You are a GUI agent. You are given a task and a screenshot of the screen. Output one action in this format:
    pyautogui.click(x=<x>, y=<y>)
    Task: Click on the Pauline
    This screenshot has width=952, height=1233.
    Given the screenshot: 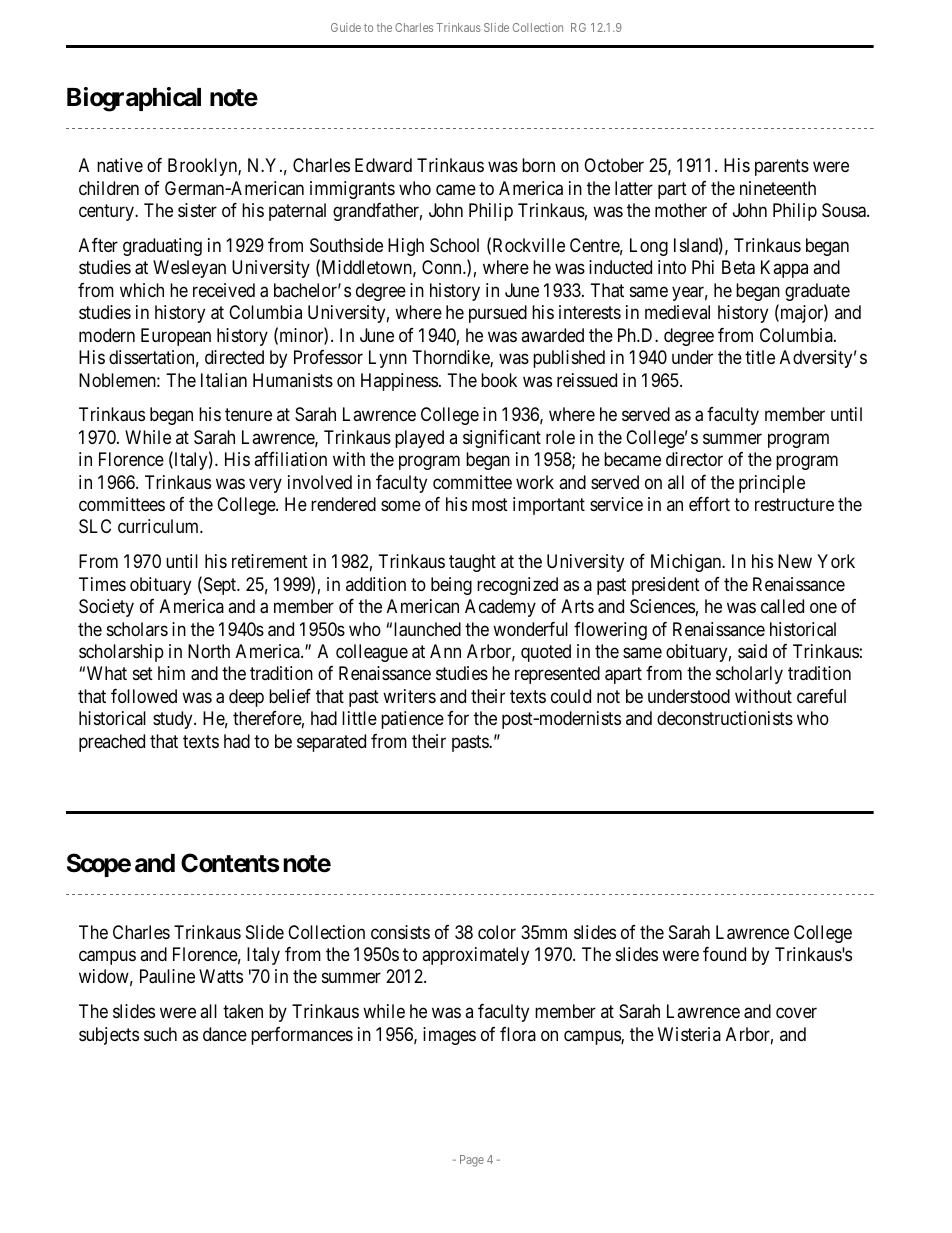 What is the action you would take?
    pyautogui.click(x=167, y=976)
